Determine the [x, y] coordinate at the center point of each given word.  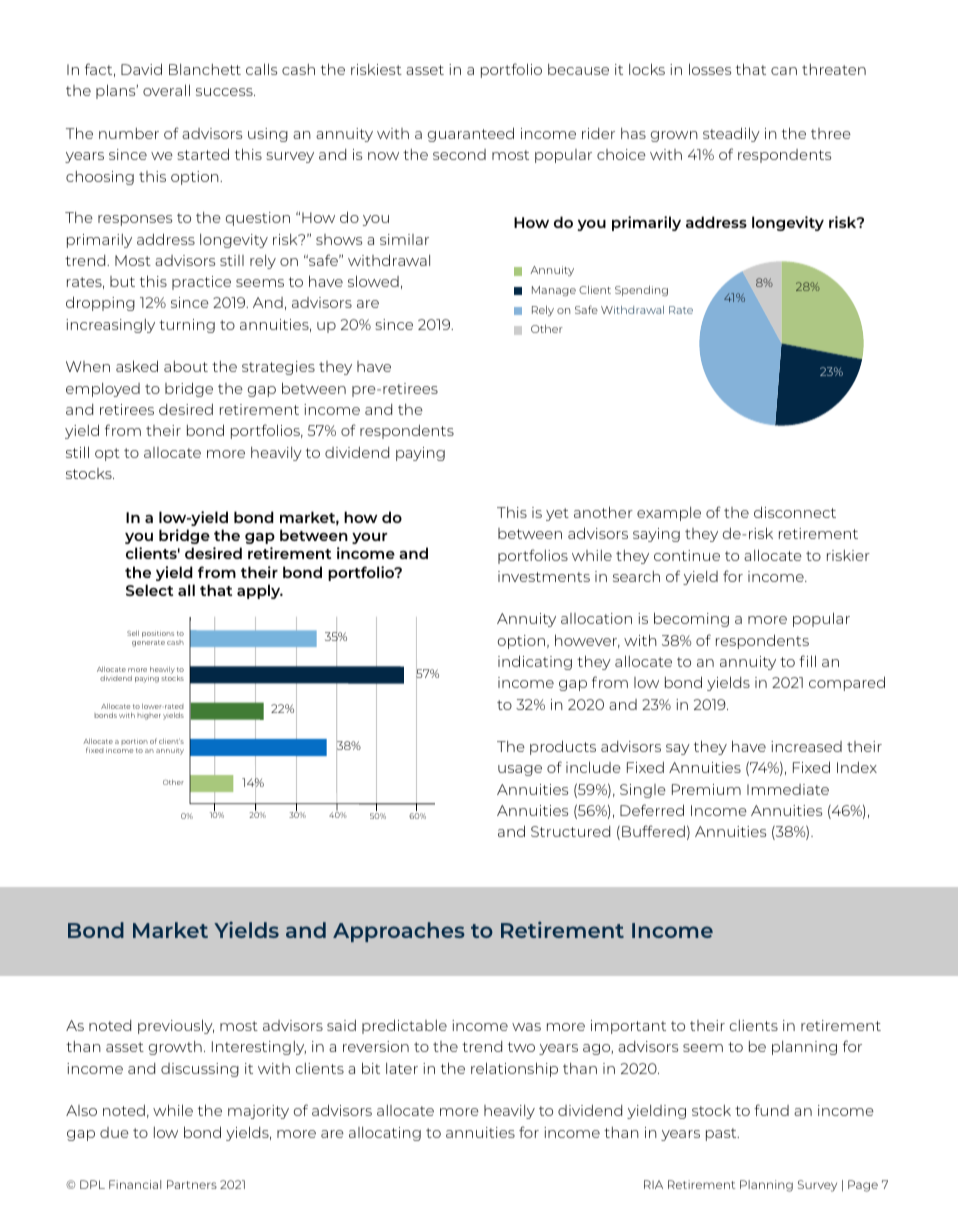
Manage [554, 291]
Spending [641, 291]
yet [557, 514]
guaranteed [471, 134]
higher [149, 716]
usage [520, 770]
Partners [192, 1184]
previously [176, 1026]
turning [187, 326]
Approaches [399, 932]
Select [149, 590]
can [784, 71]
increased [806, 746]
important [628, 1027]
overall [166, 90]
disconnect [795, 512]
